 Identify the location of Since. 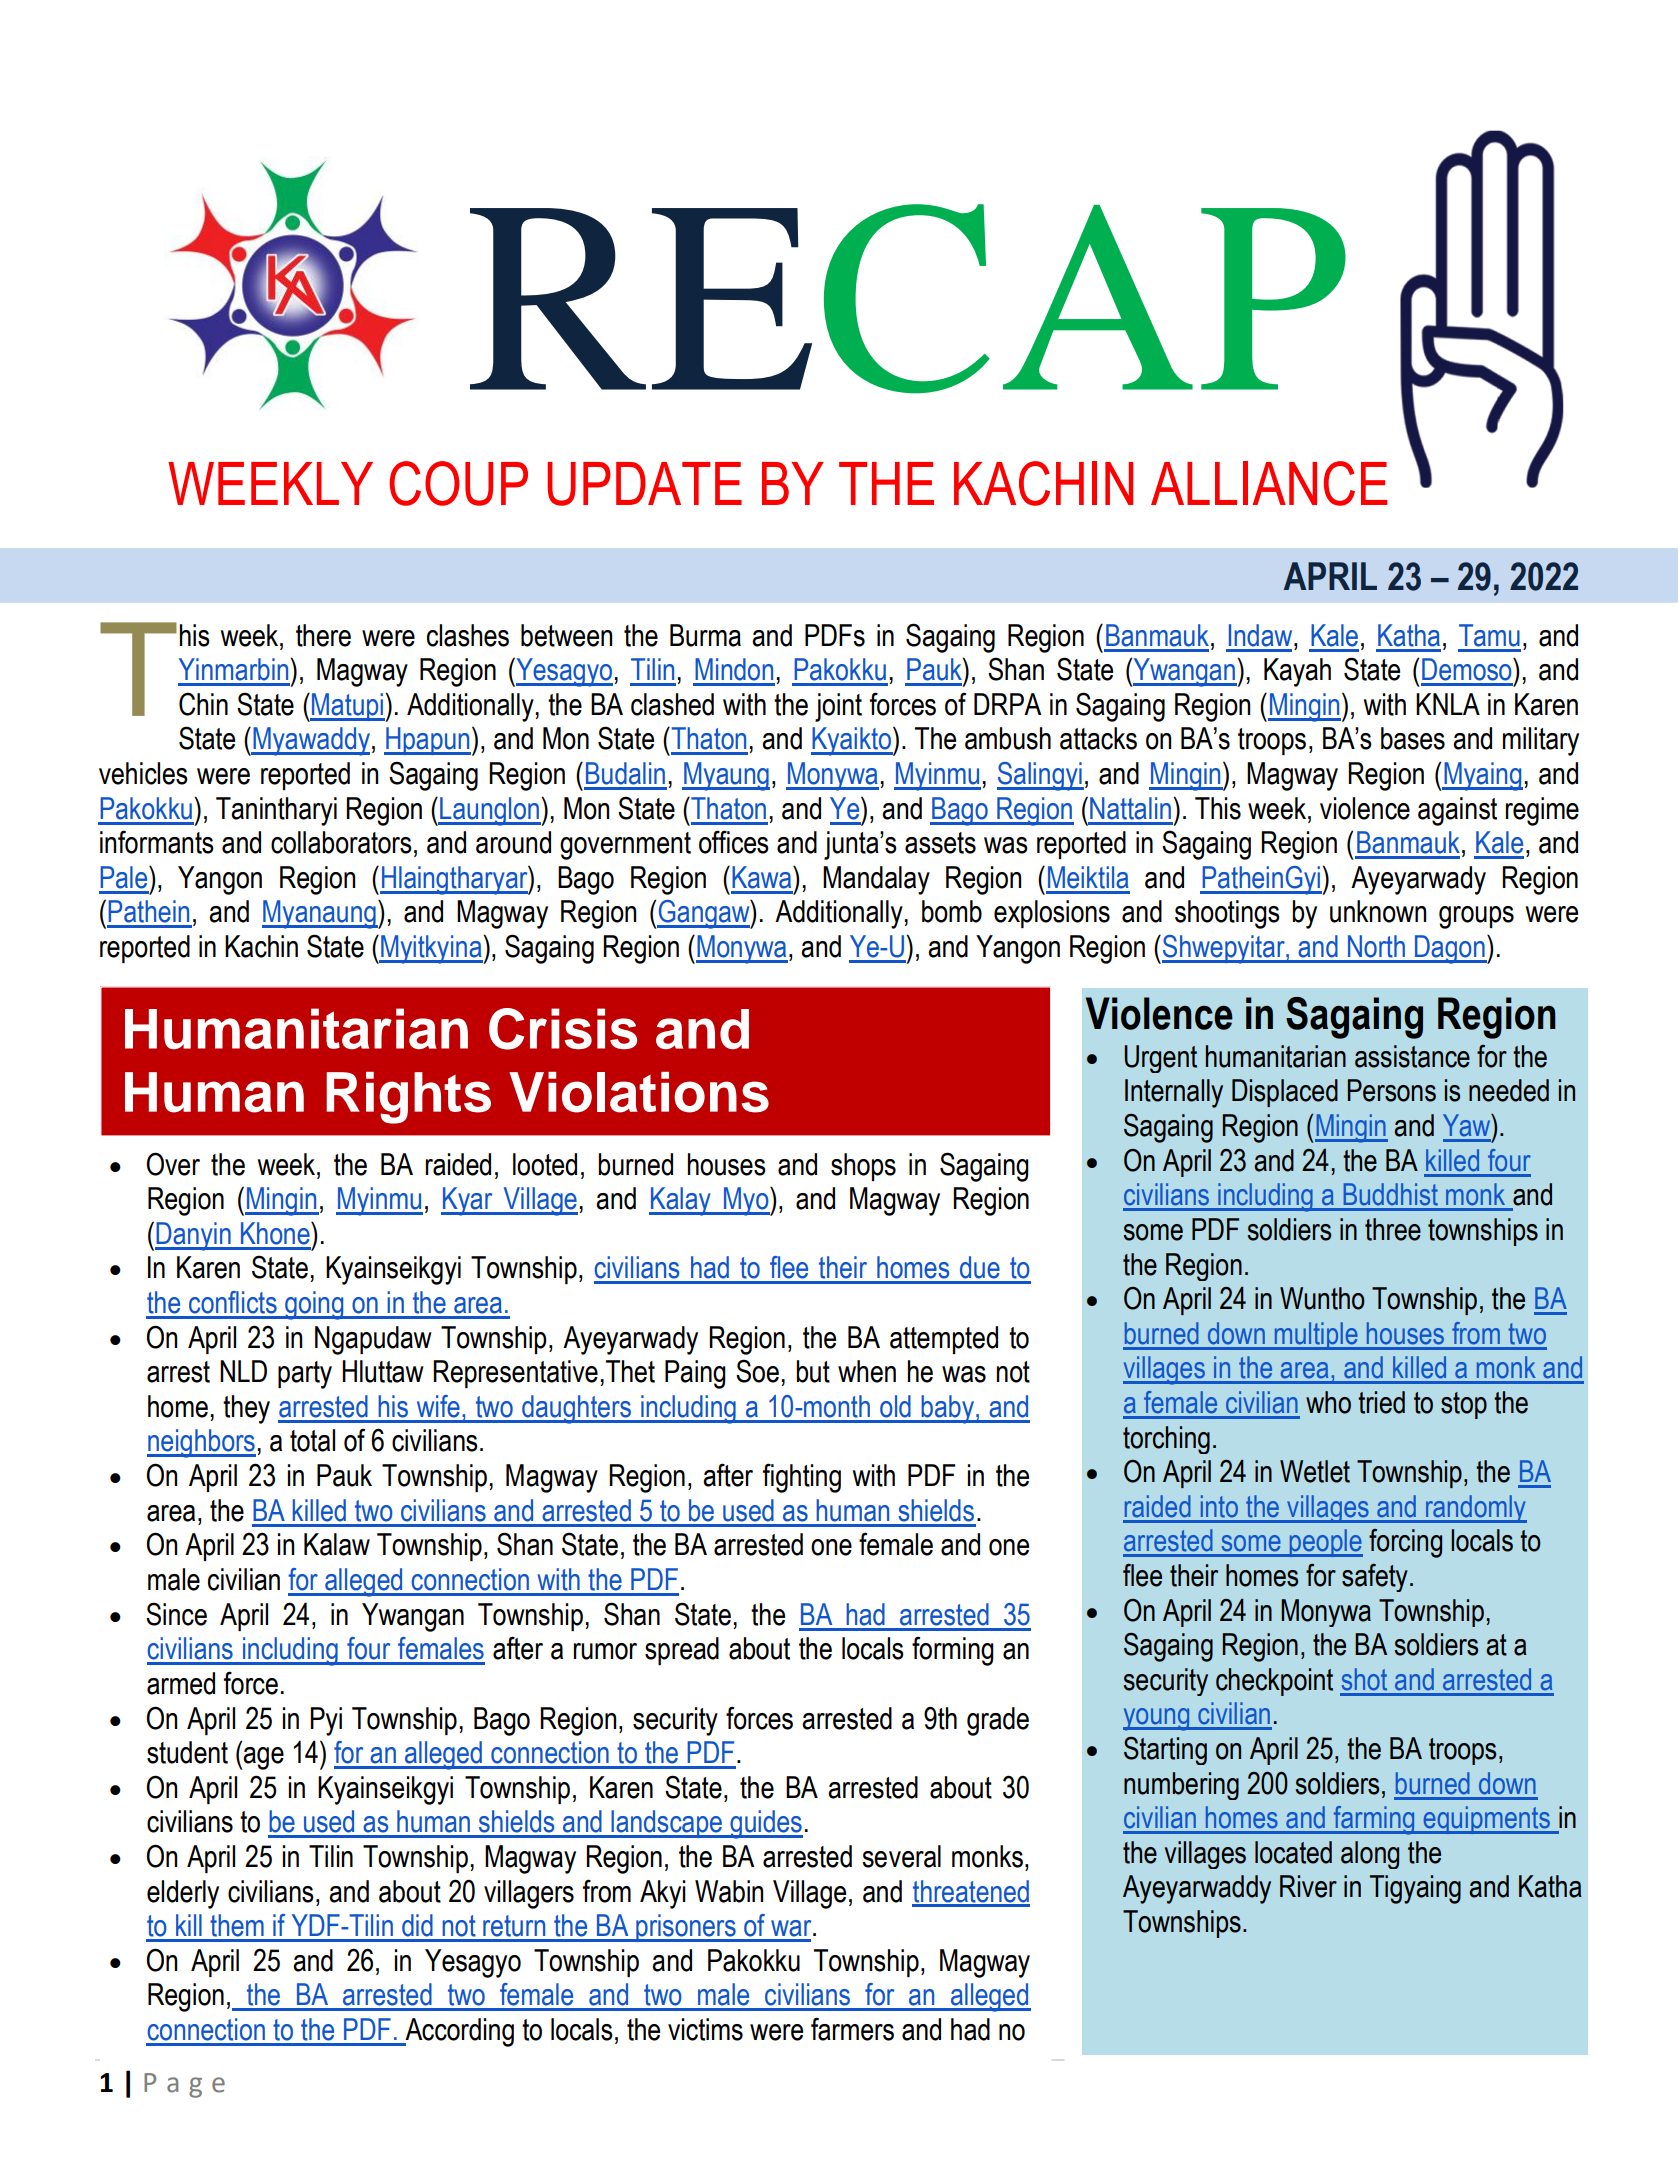
(176, 1614).
